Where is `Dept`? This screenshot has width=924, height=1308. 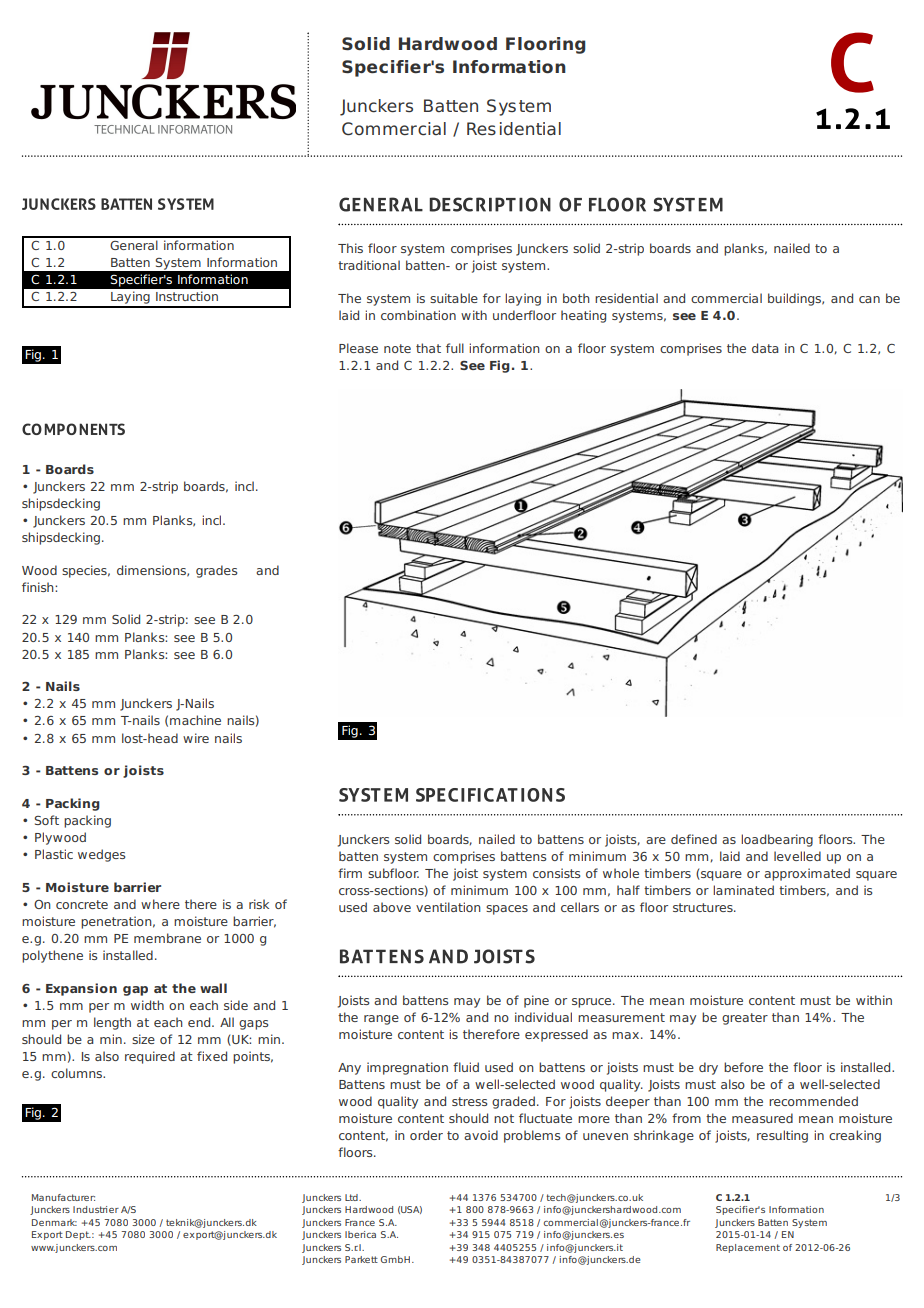 Dept is located at coordinates (78, 1235).
